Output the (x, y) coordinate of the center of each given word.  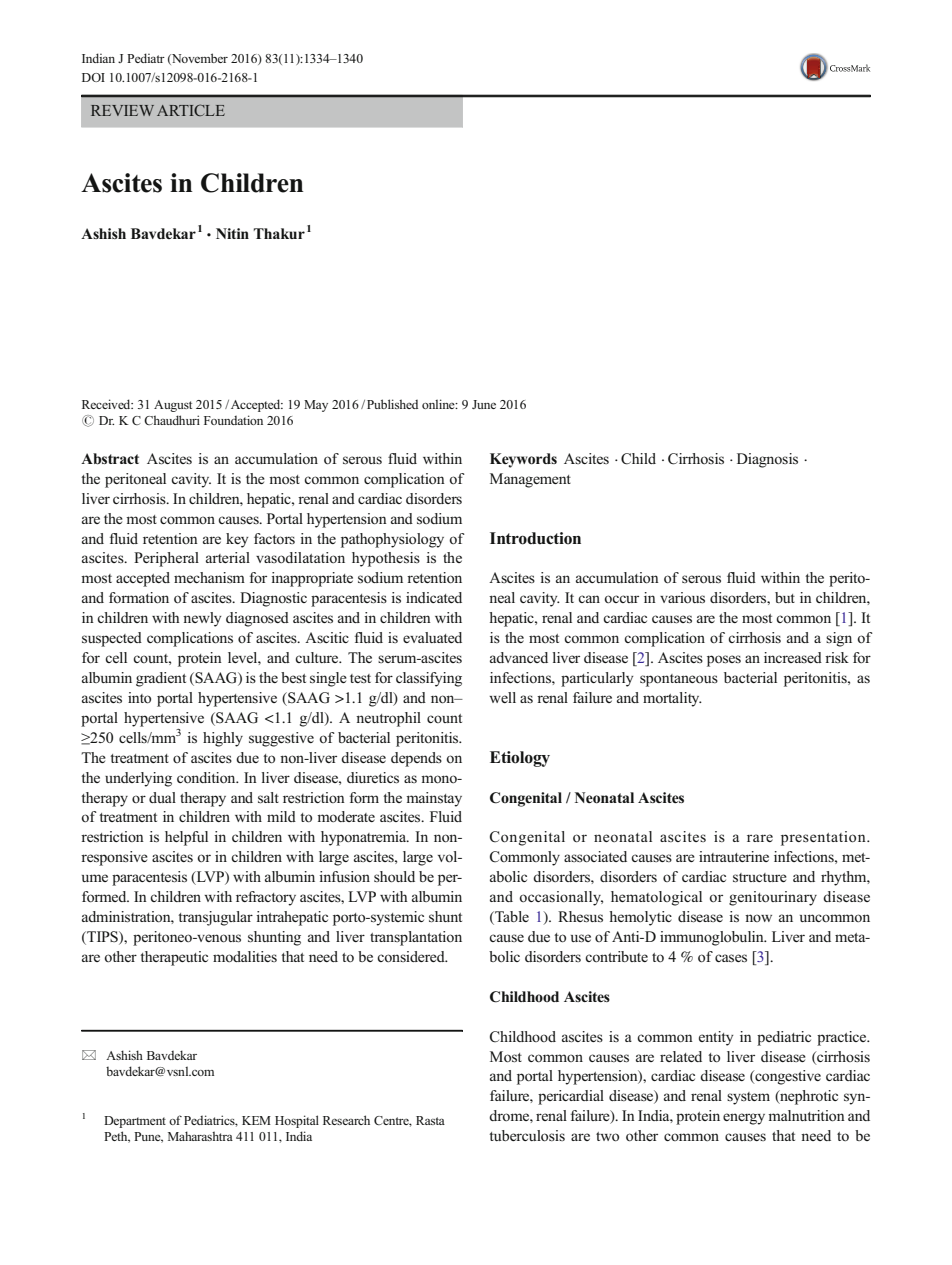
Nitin (232, 233)
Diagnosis (767, 460)
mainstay (434, 799)
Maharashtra (200, 1136)
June (484, 404)
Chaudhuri (172, 420)
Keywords (523, 460)
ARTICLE (191, 110)
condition (207, 778)
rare (760, 838)
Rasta (430, 1120)
